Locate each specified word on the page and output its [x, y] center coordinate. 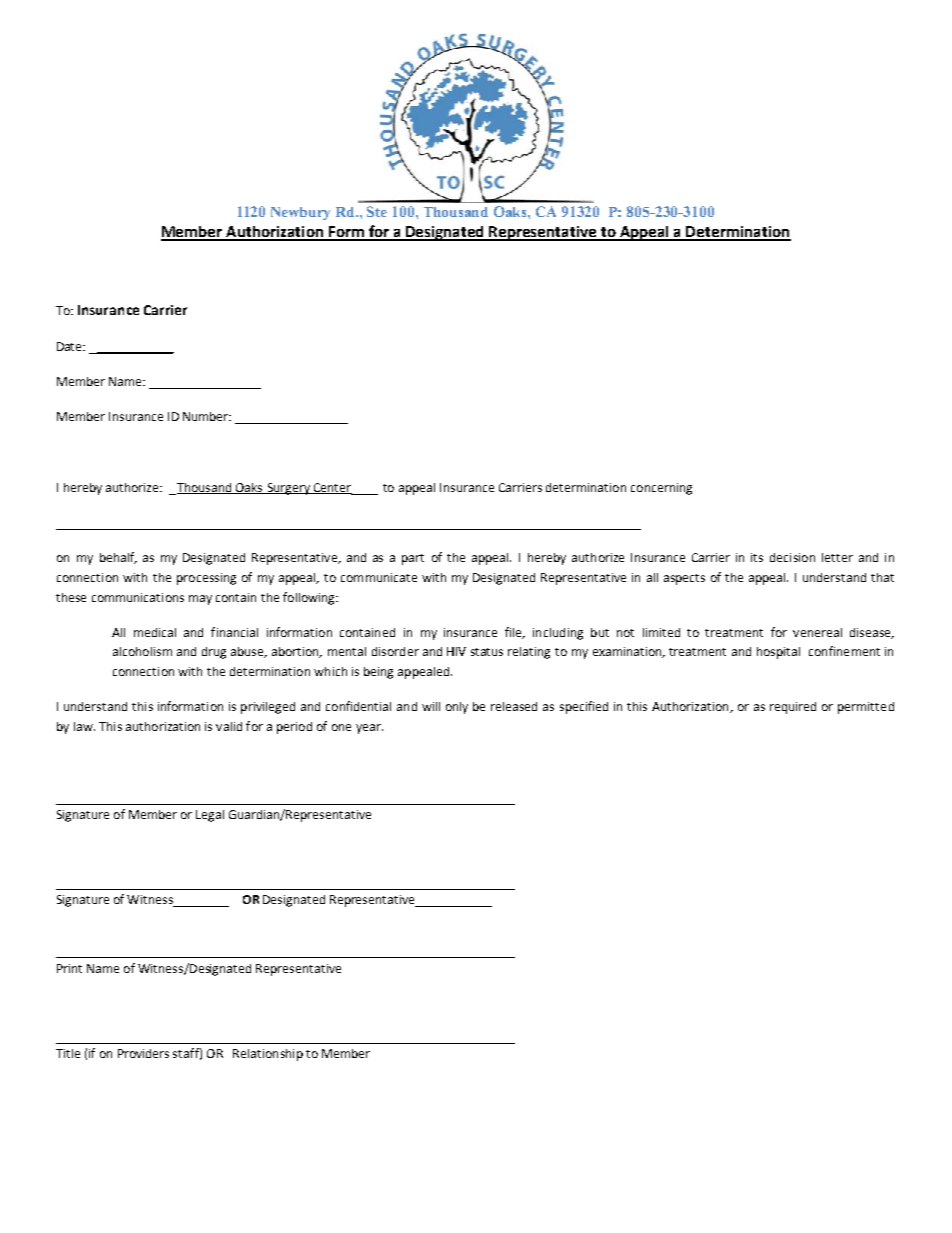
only [457, 708]
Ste [377, 211]
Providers [143, 1053]
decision [792, 557]
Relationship [268, 1055]
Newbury [300, 213]
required [793, 708]
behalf [118, 558]
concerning [661, 489]
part [413, 559]
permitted [866, 708]
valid [229, 726]
